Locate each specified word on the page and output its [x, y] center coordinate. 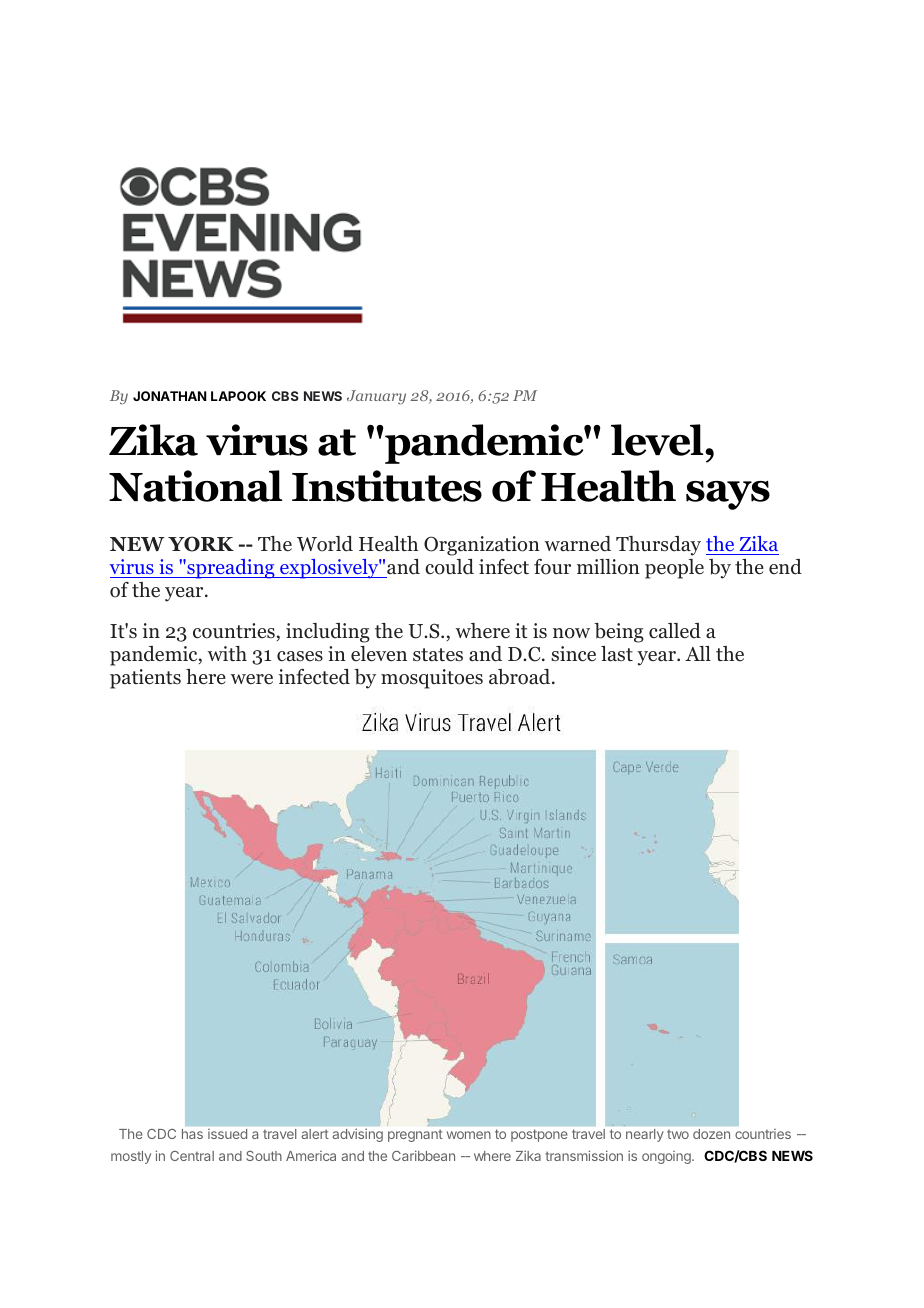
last [617, 654]
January [376, 397]
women [469, 1135]
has [192, 1134]
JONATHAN [170, 396]
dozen [711, 1134]
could [449, 567]
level [658, 440]
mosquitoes [432, 679]
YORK [201, 544]
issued [227, 1134]
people [674, 569]
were [252, 679]
